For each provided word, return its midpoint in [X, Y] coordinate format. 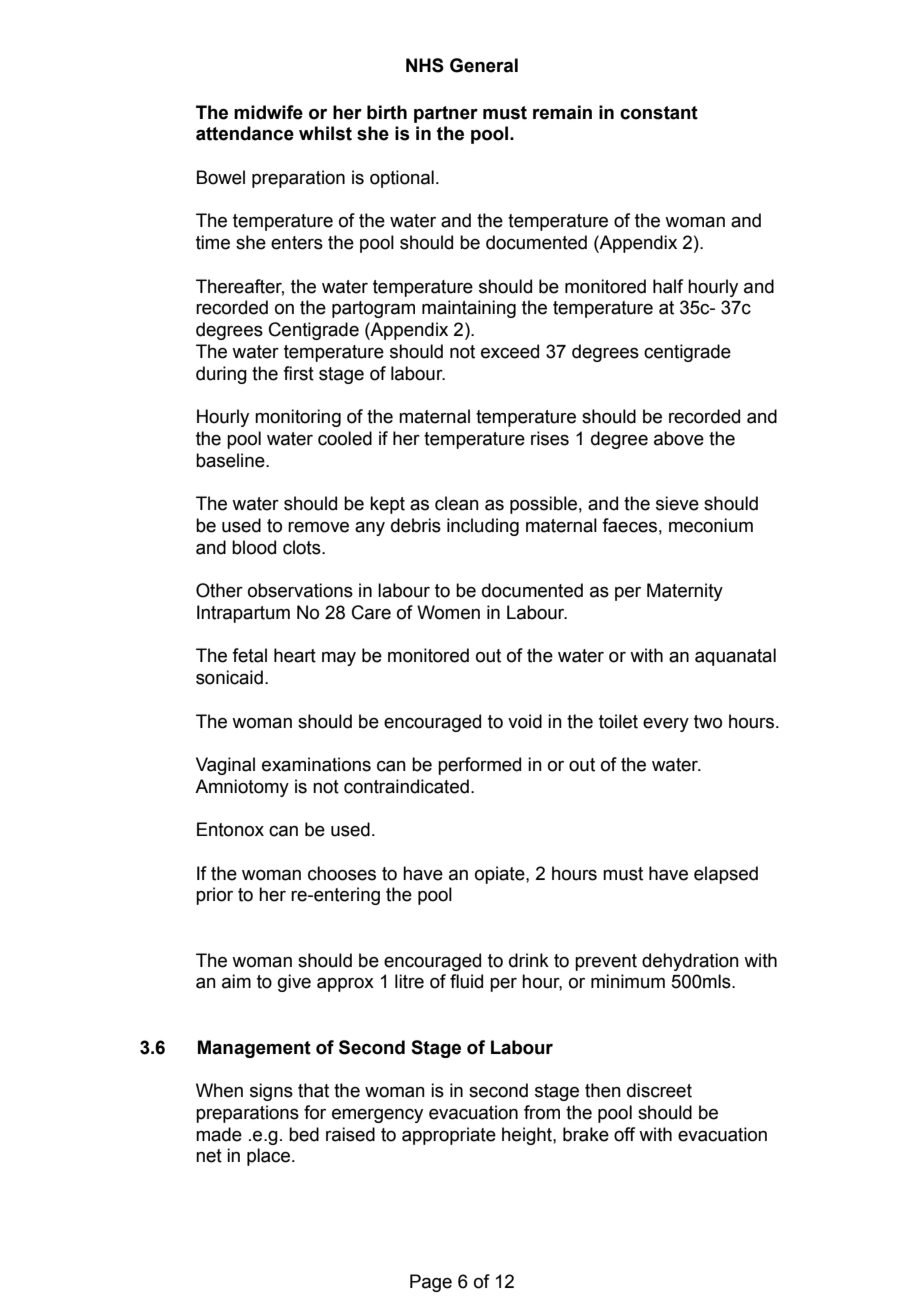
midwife [268, 112]
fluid [466, 981]
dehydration [690, 962]
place [270, 1157]
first [298, 373]
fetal [249, 655]
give [294, 983]
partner [446, 114]
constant [659, 113]
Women [448, 612]
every [666, 725]
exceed [510, 351]
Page [431, 1283]
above [679, 438]
